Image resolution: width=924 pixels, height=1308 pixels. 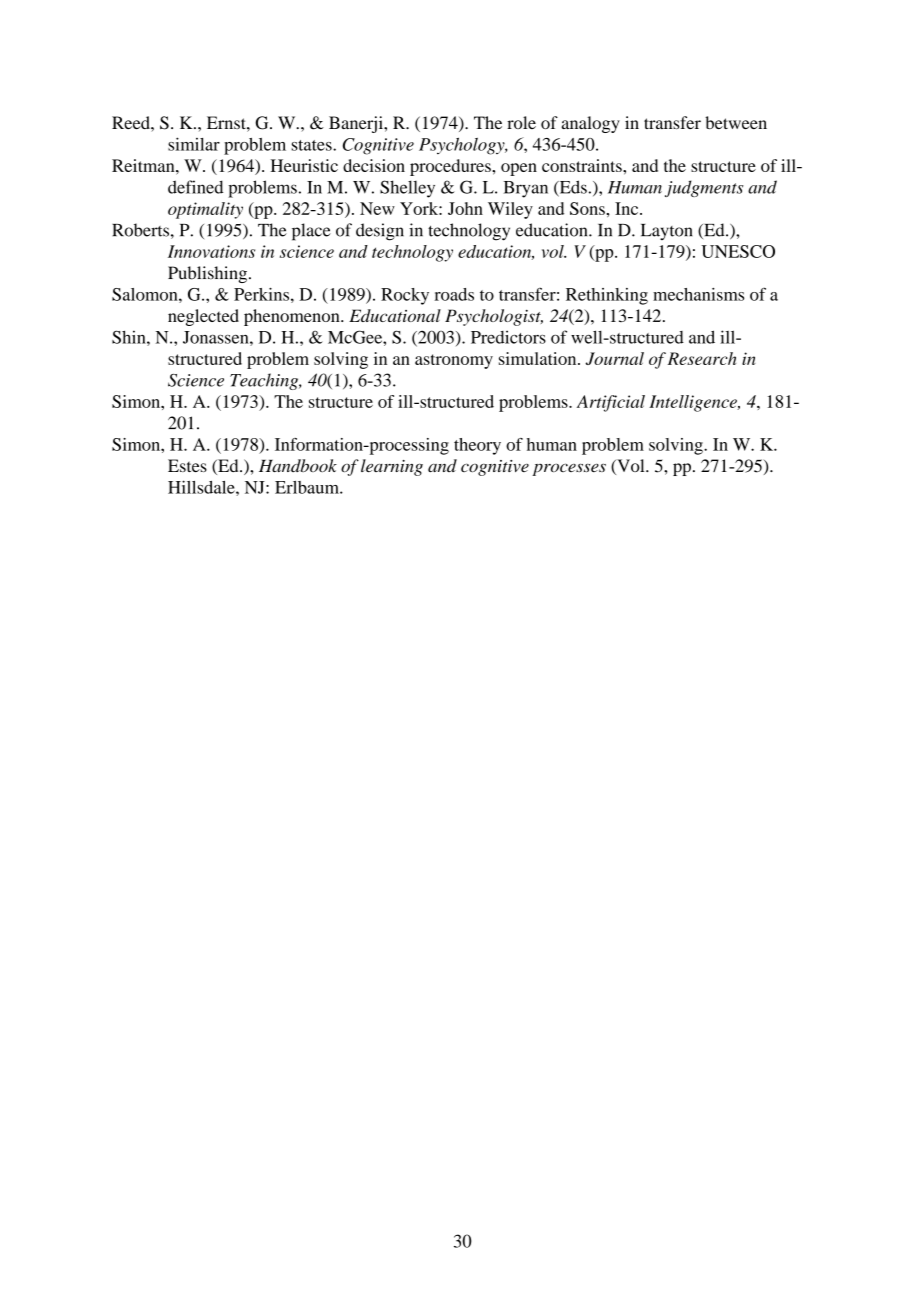 I want to click on theory, so click(x=477, y=446).
